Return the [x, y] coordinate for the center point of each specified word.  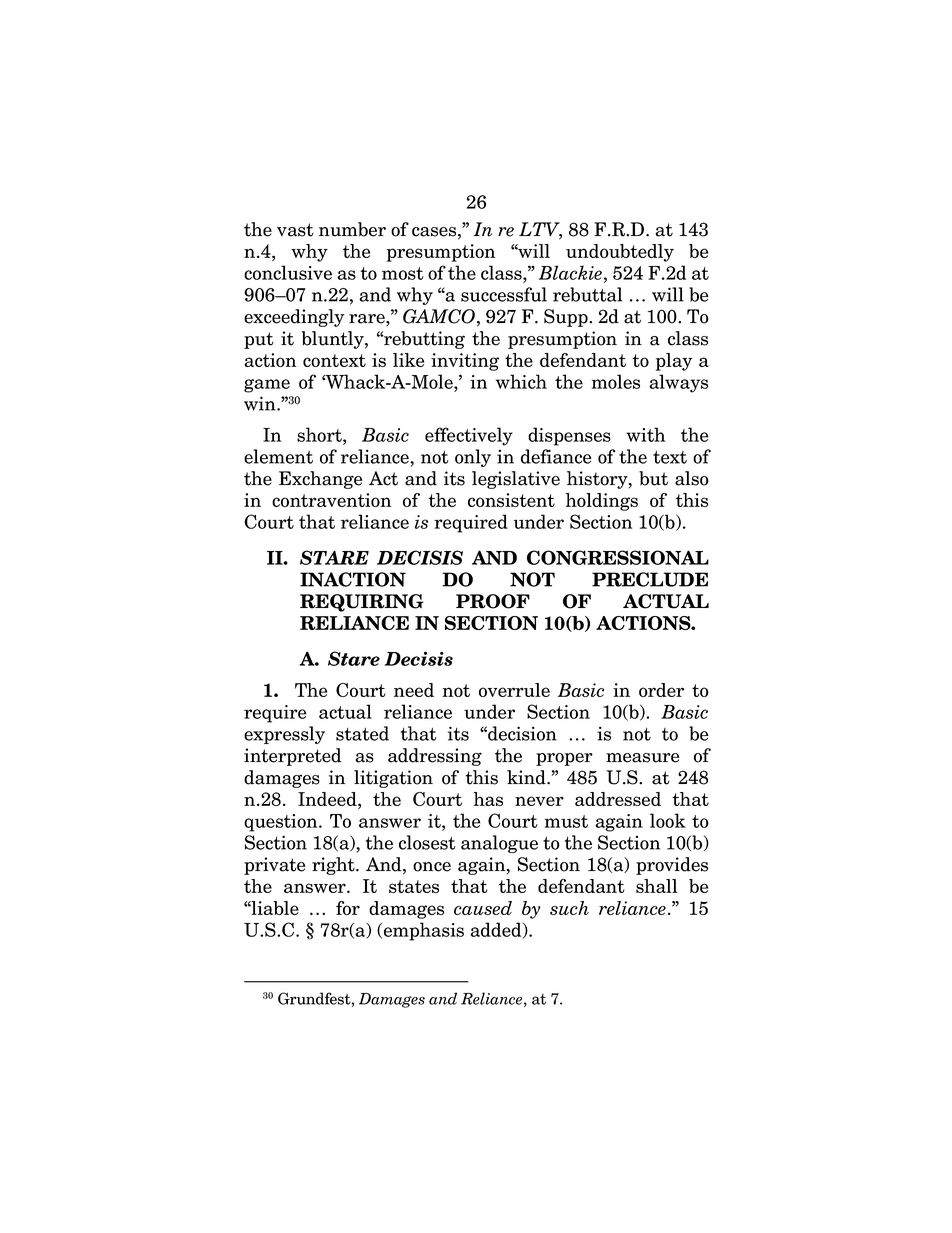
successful [504, 294]
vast [295, 230]
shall [656, 886]
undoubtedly [620, 253]
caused [483, 908]
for [348, 908]
